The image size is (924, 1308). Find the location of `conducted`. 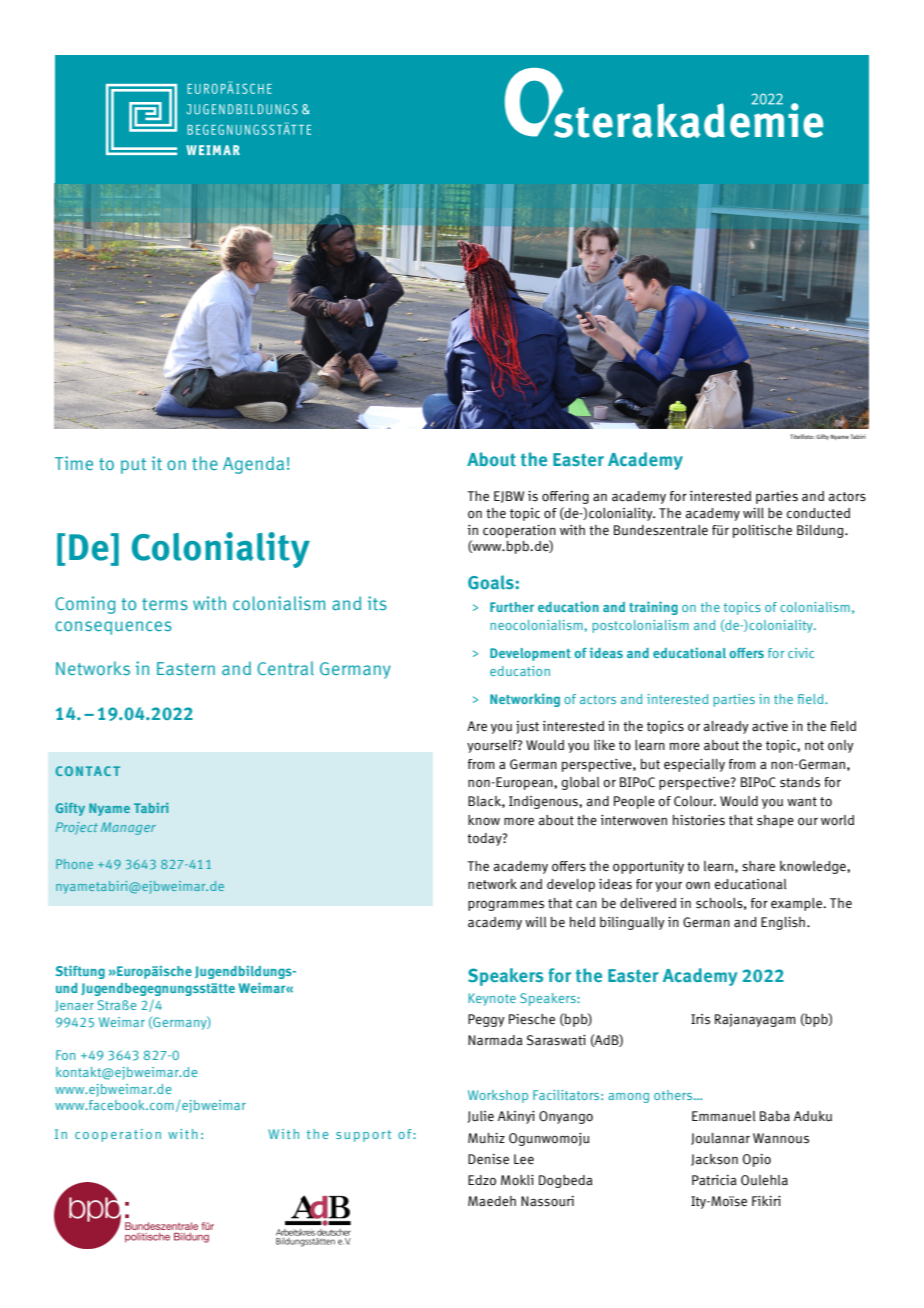

conducted is located at coordinates (818, 513).
